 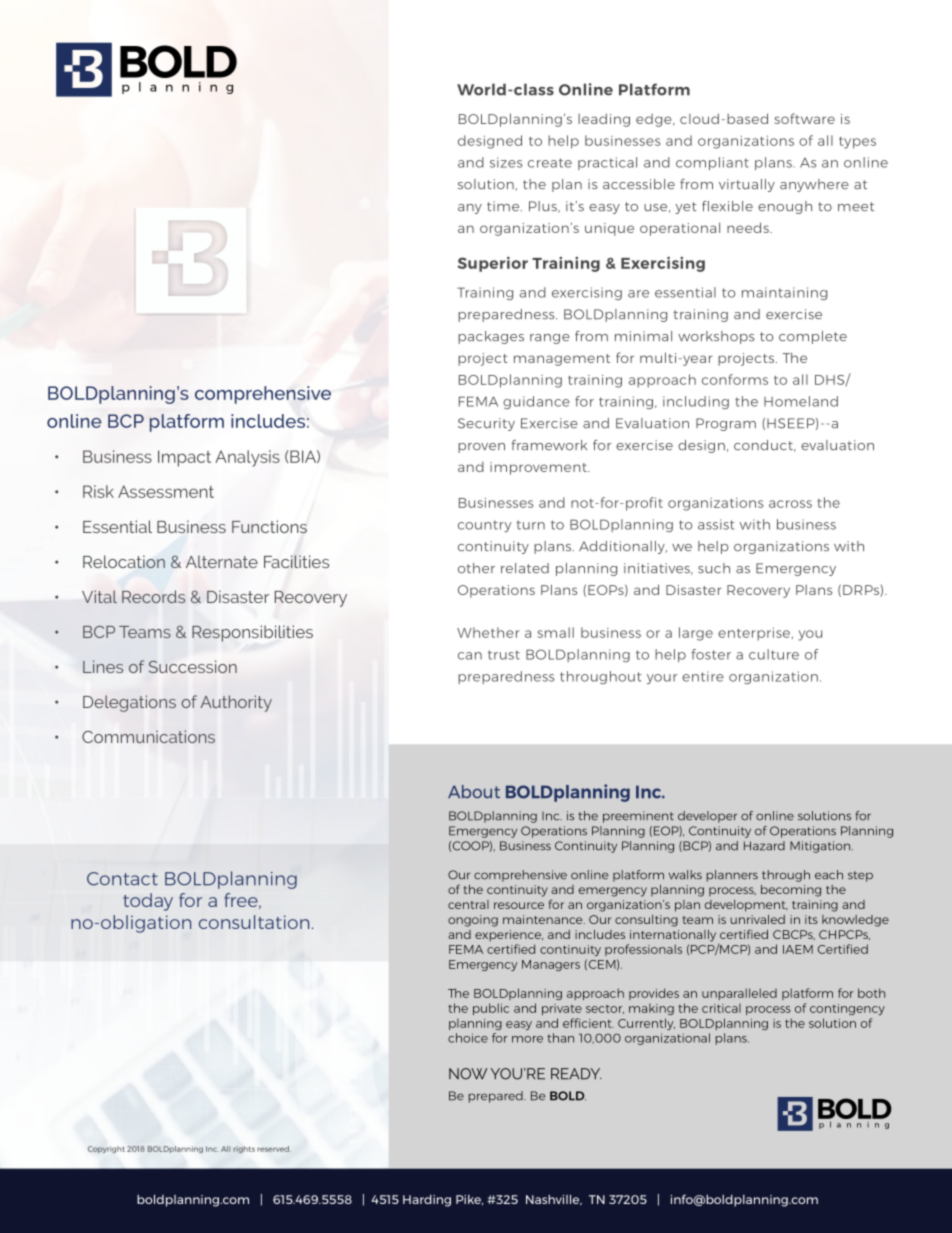 I want to click on country, so click(x=484, y=526).
